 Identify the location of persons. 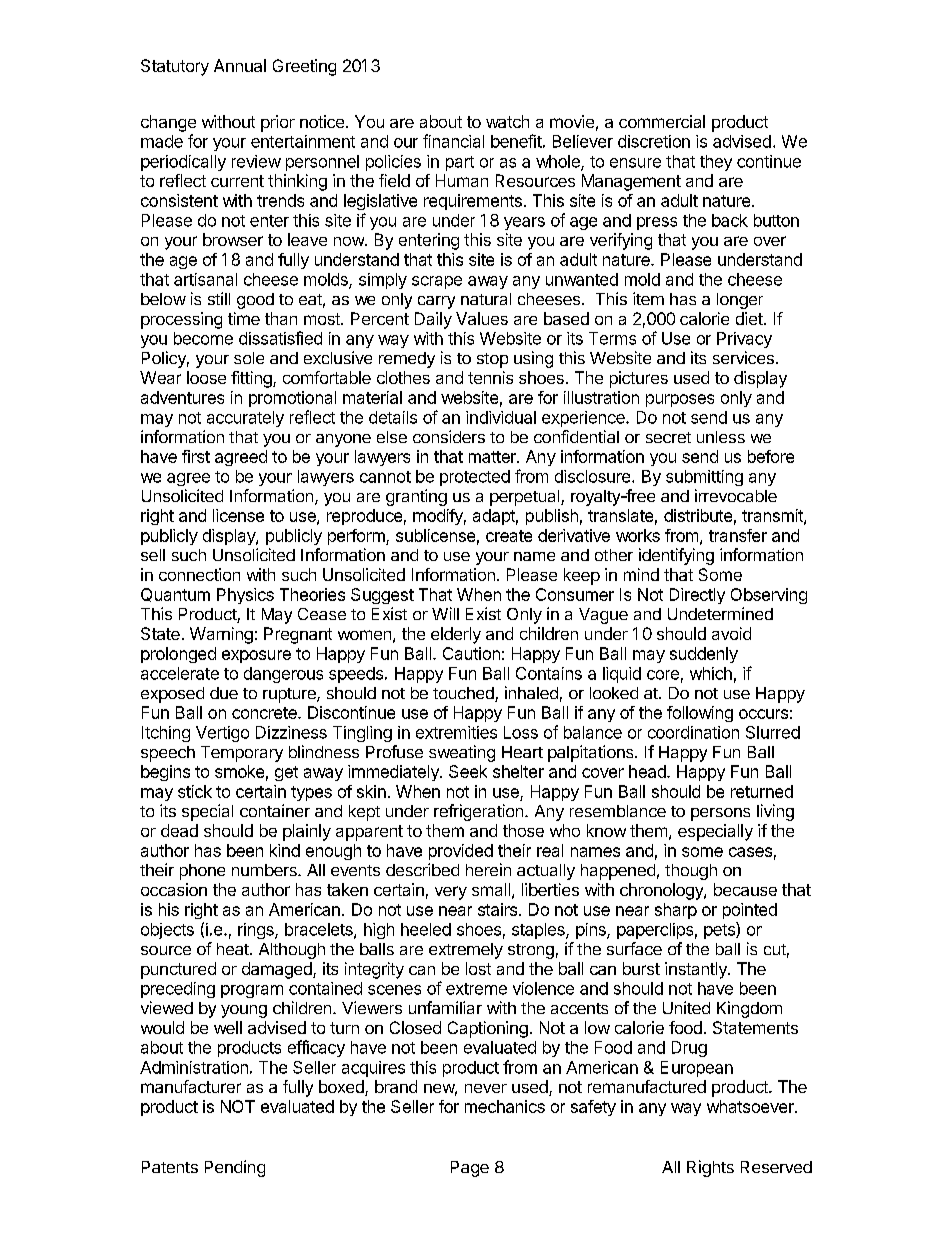
(720, 814).
